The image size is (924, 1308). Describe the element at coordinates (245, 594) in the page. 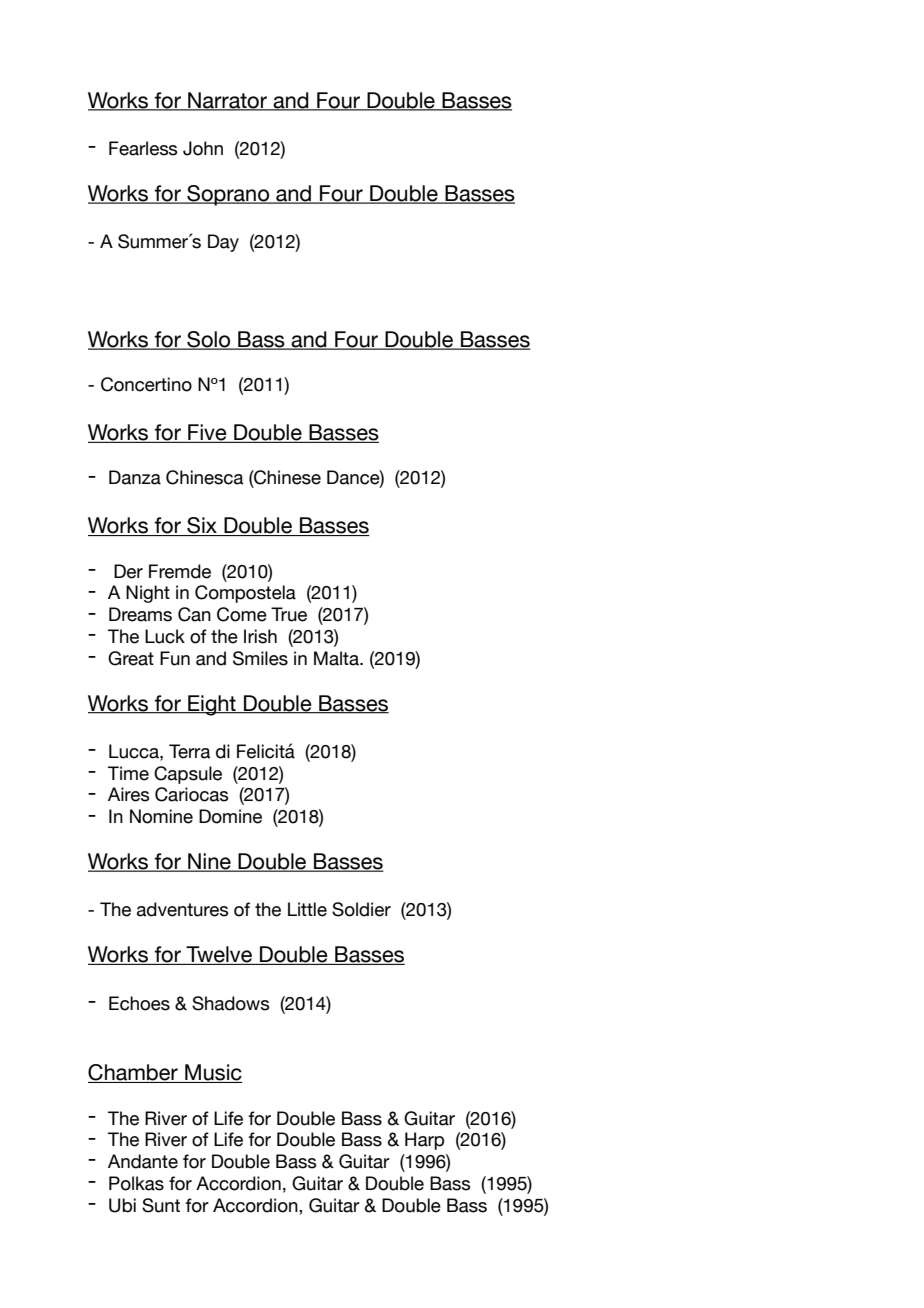

I see `Compostela` at that location.
